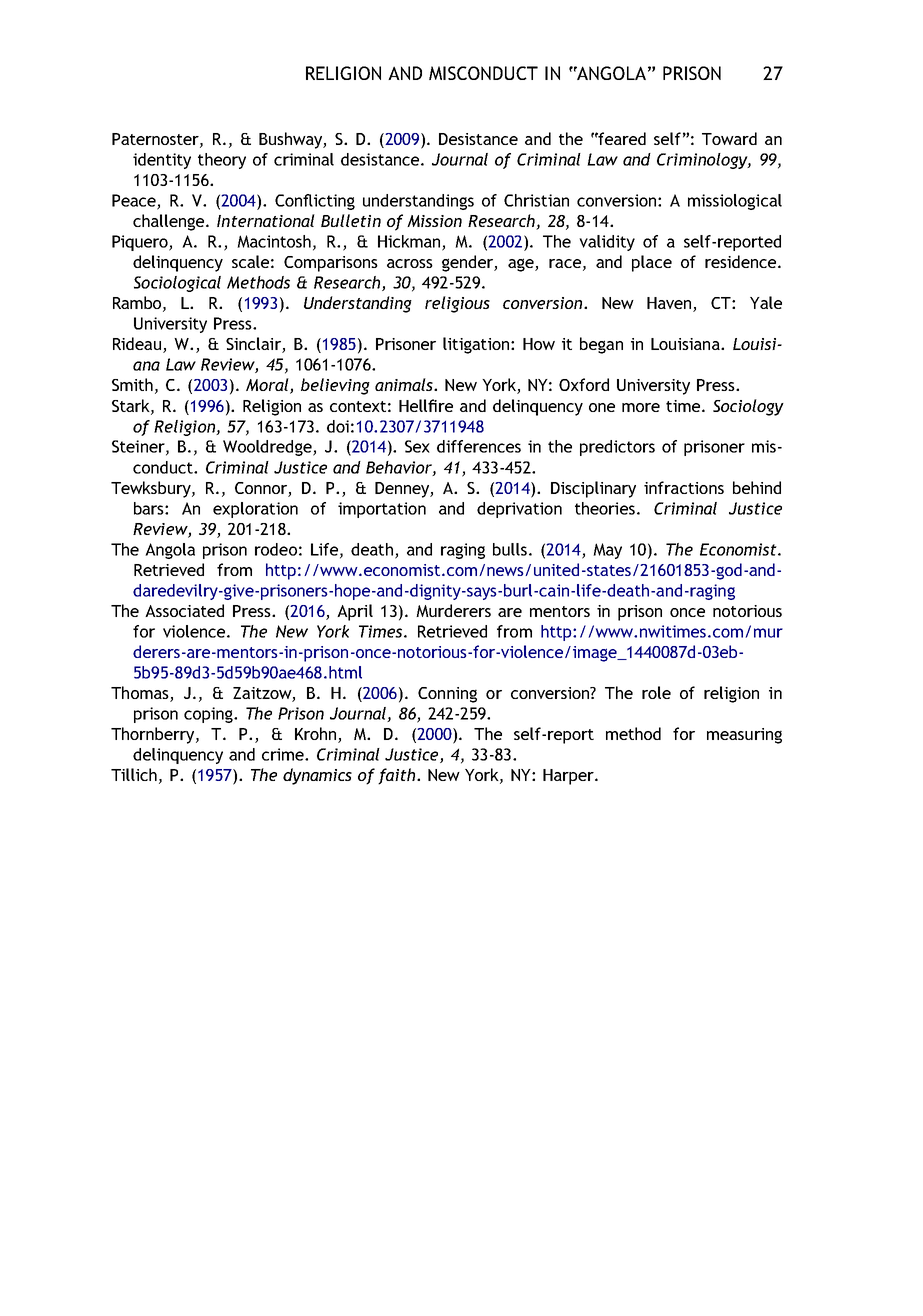 This screenshot has width=923, height=1316. What do you see at coordinates (729, 138) in the screenshot?
I see `Toward` at bounding box center [729, 138].
